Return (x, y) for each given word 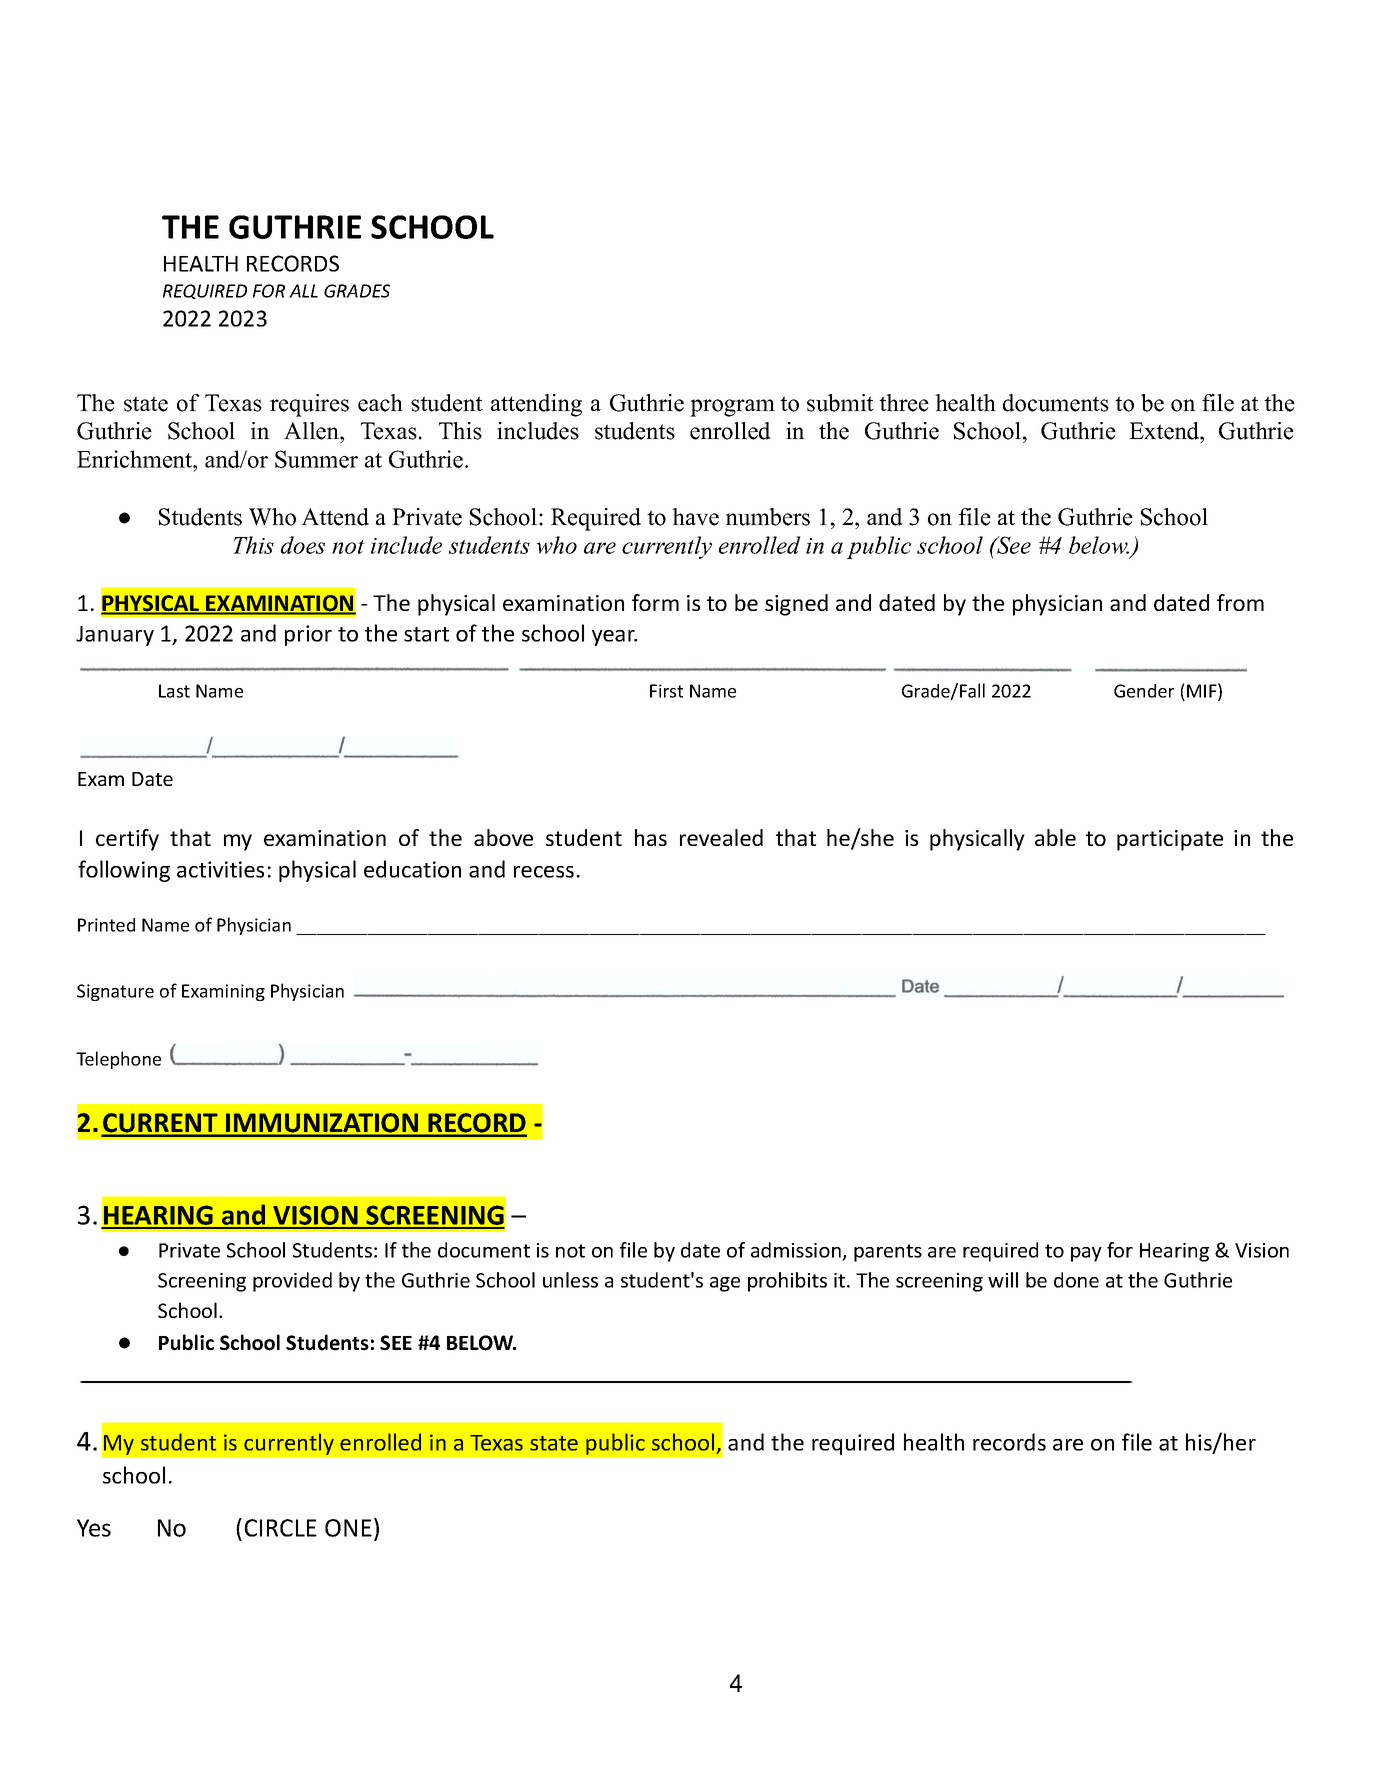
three (904, 403)
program (732, 408)
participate (1170, 840)
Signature (115, 992)
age (725, 1284)
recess (544, 872)
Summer (316, 459)
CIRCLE (281, 1528)
